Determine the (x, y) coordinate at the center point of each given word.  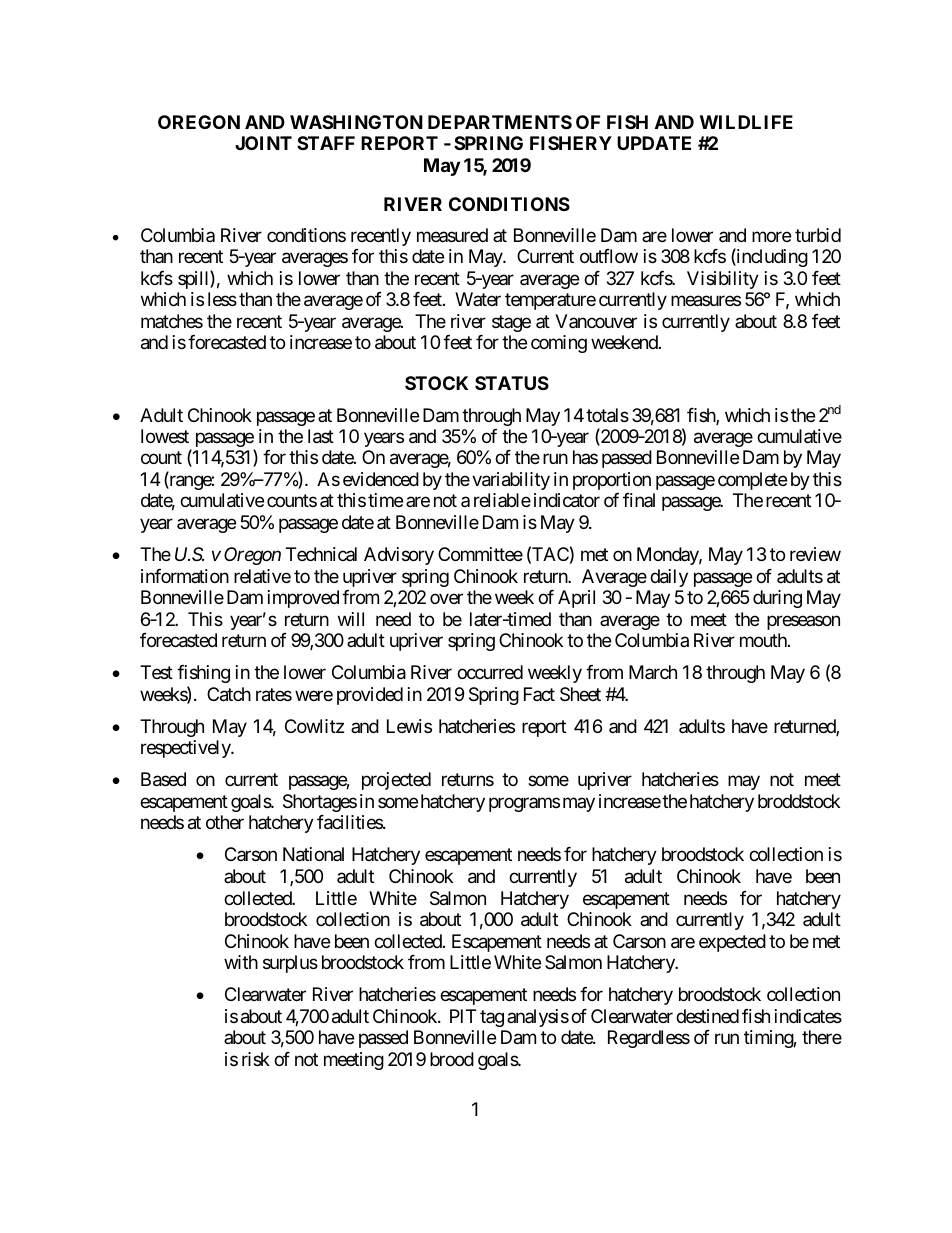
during (777, 599)
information (185, 576)
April (576, 599)
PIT (463, 1016)
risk (256, 1059)
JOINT (263, 143)
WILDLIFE (746, 122)
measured (452, 235)
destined (707, 1016)
